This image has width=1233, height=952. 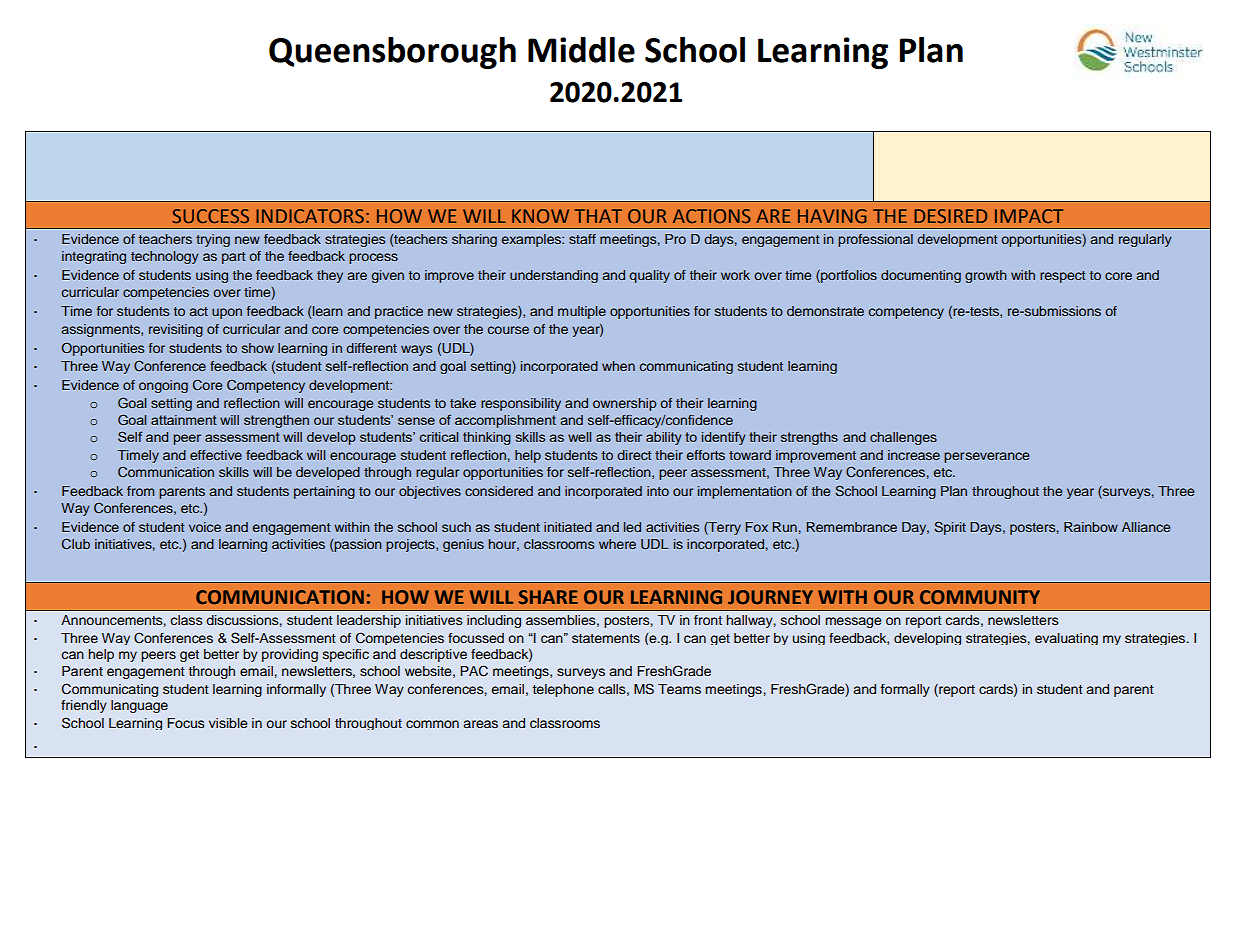 I want to click on telephone, so click(x=563, y=690).
